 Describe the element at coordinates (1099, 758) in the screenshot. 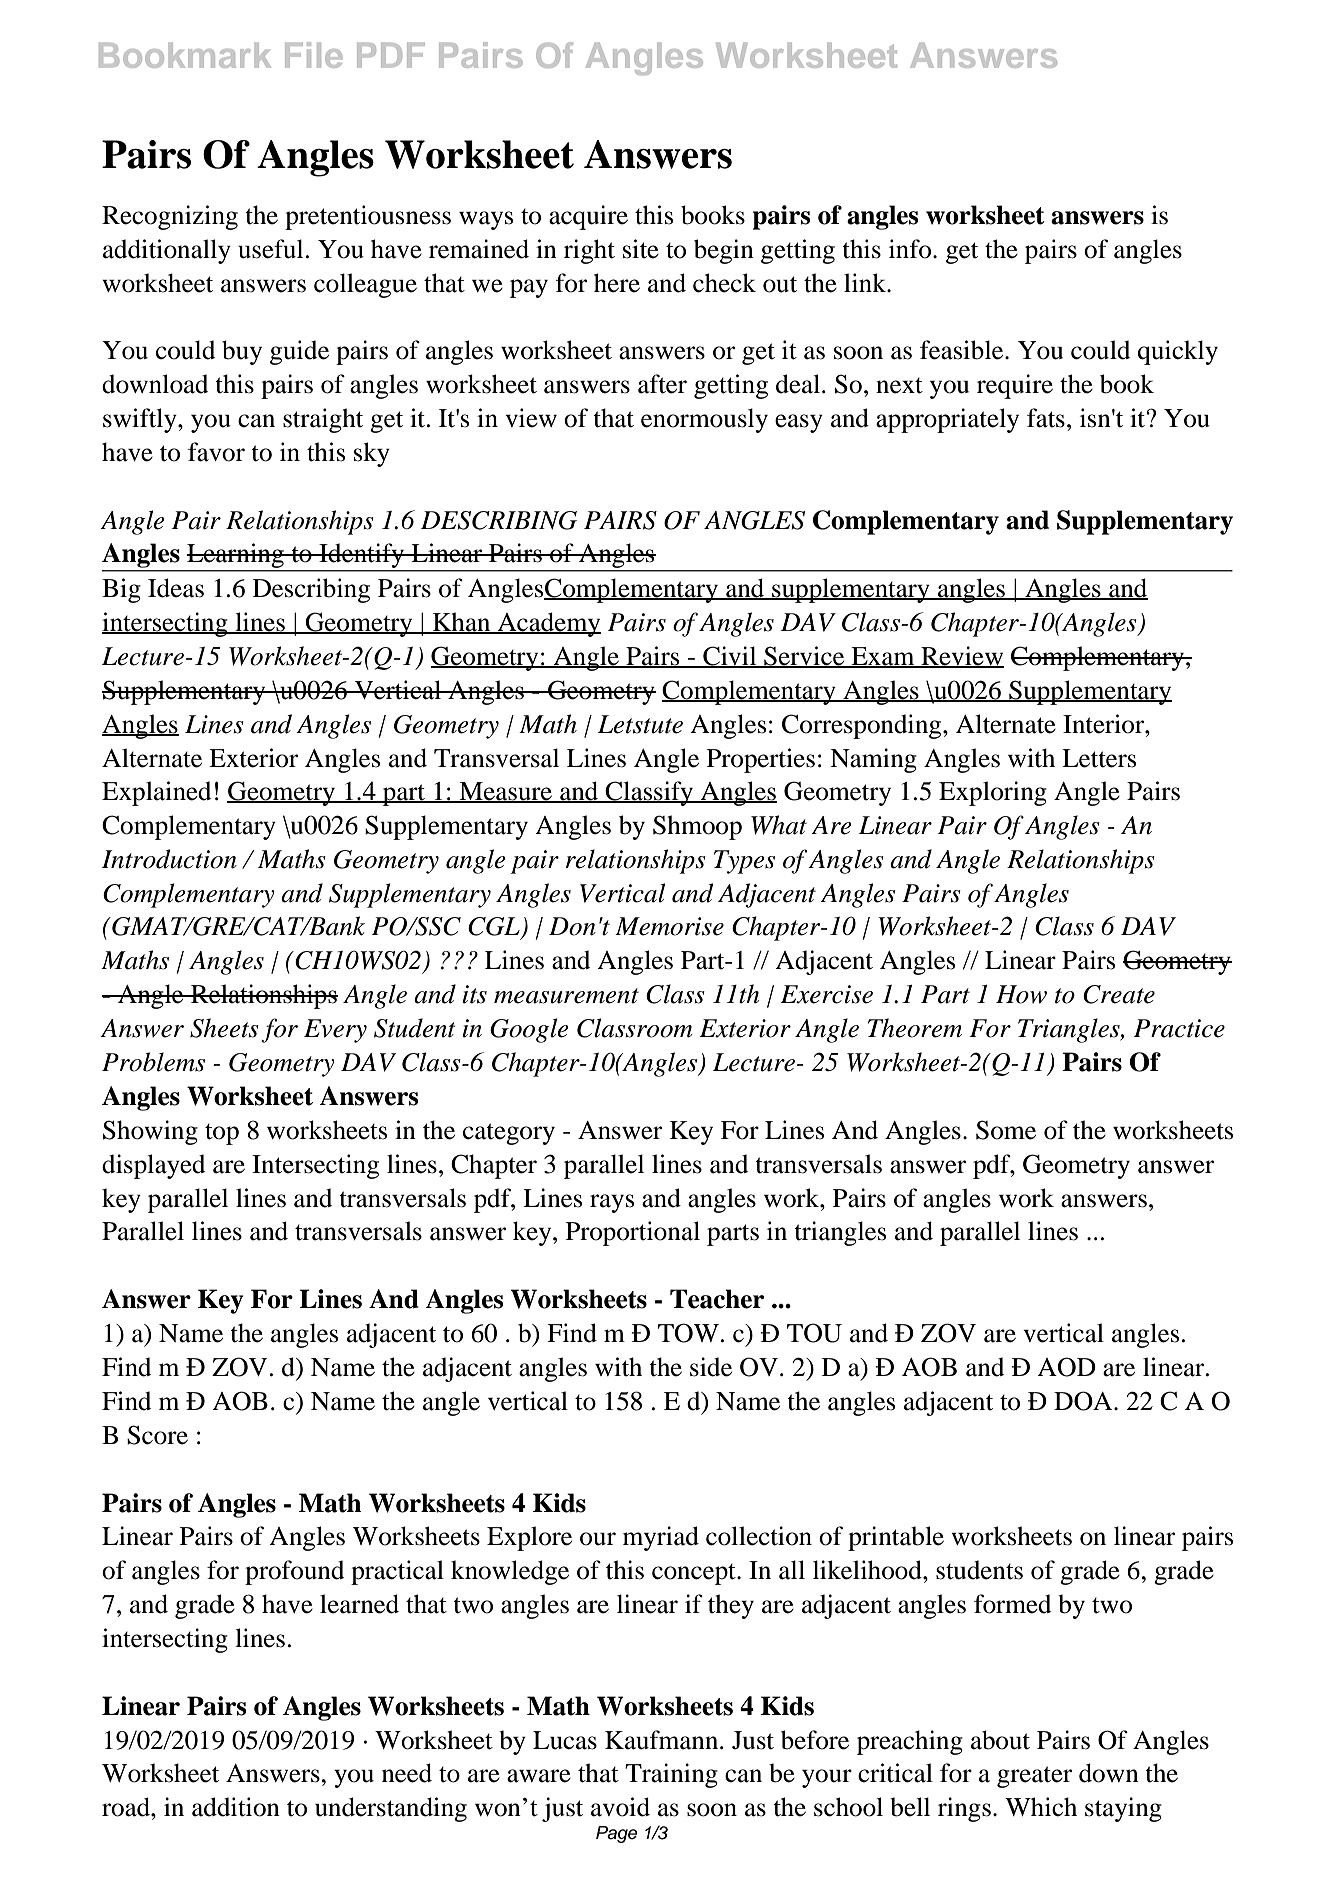

I see `Letters` at that location.
